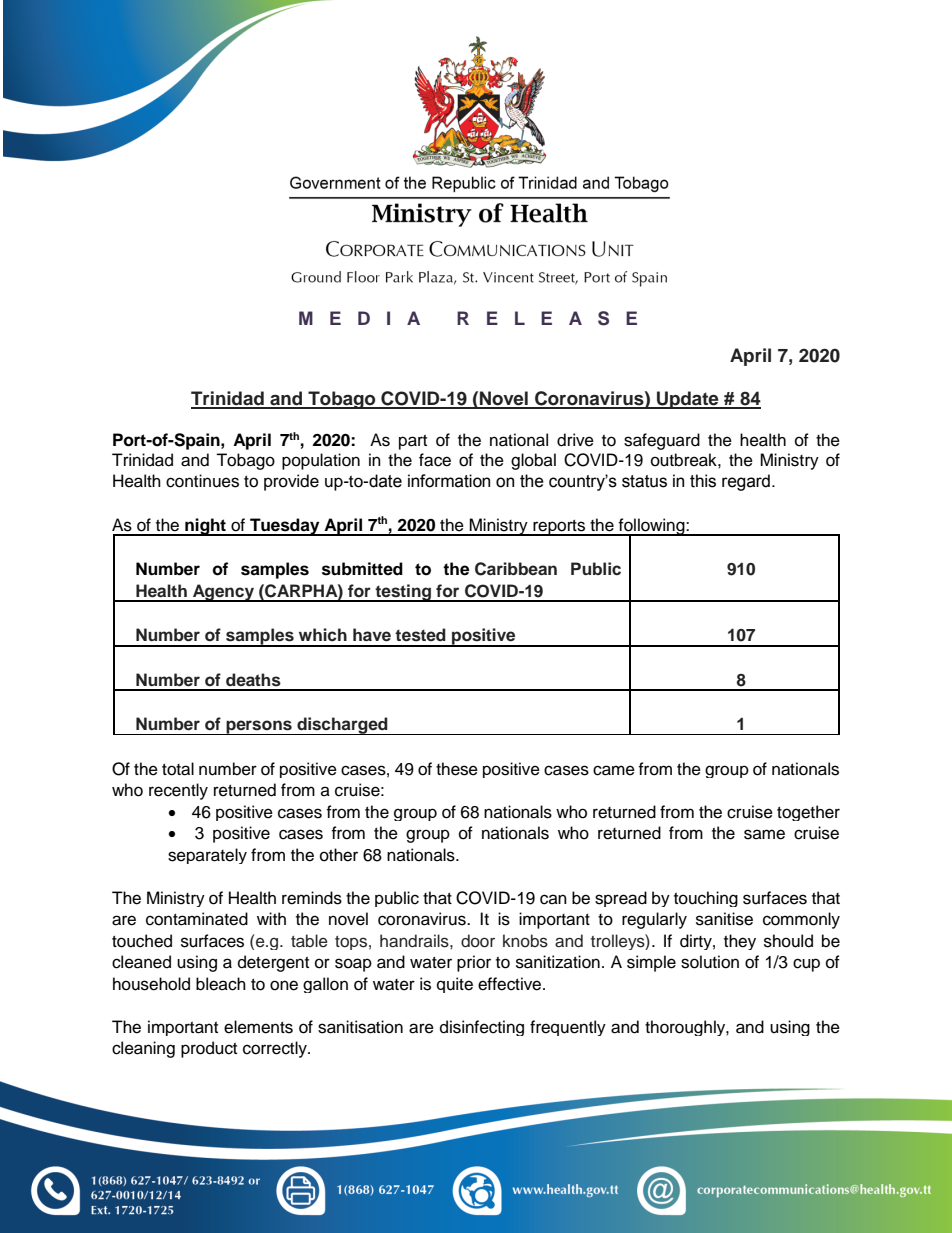 The image size is (952, 1233). Describe the element at coordinates (259, 727) in the image. I see `persons` at that location.
